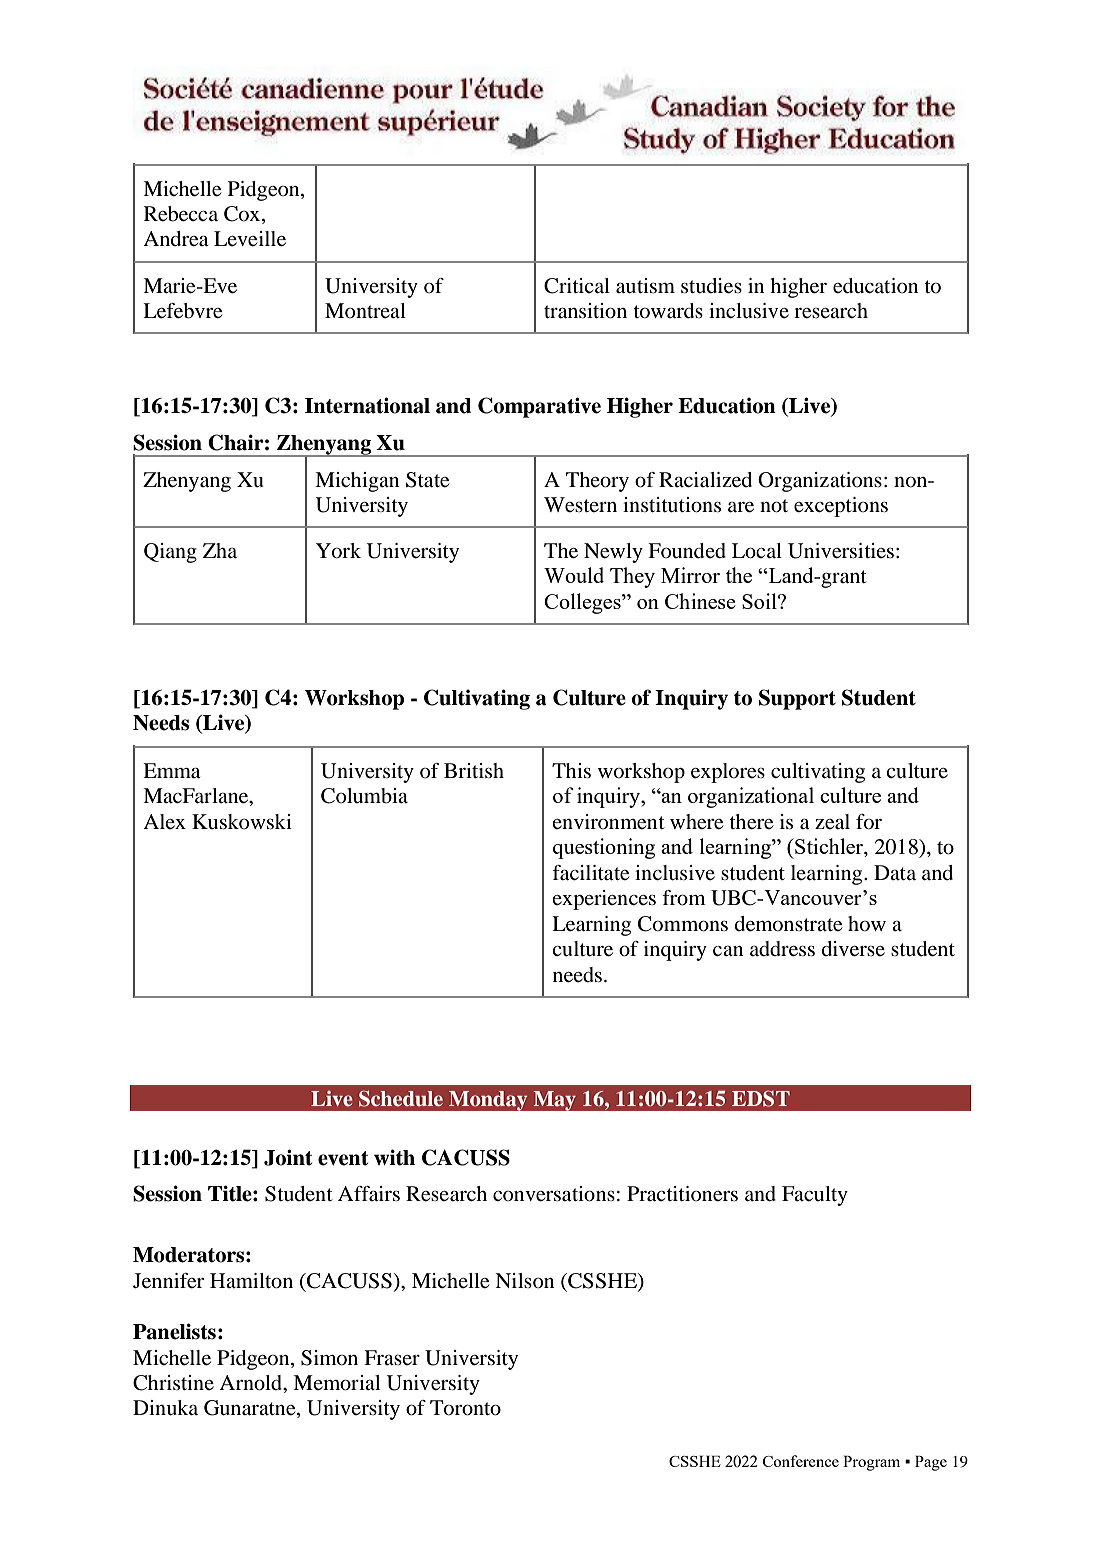  What do you see at coordinates (220, 550) in the document?
I see `Zha` at bounding box center [220, 550].
